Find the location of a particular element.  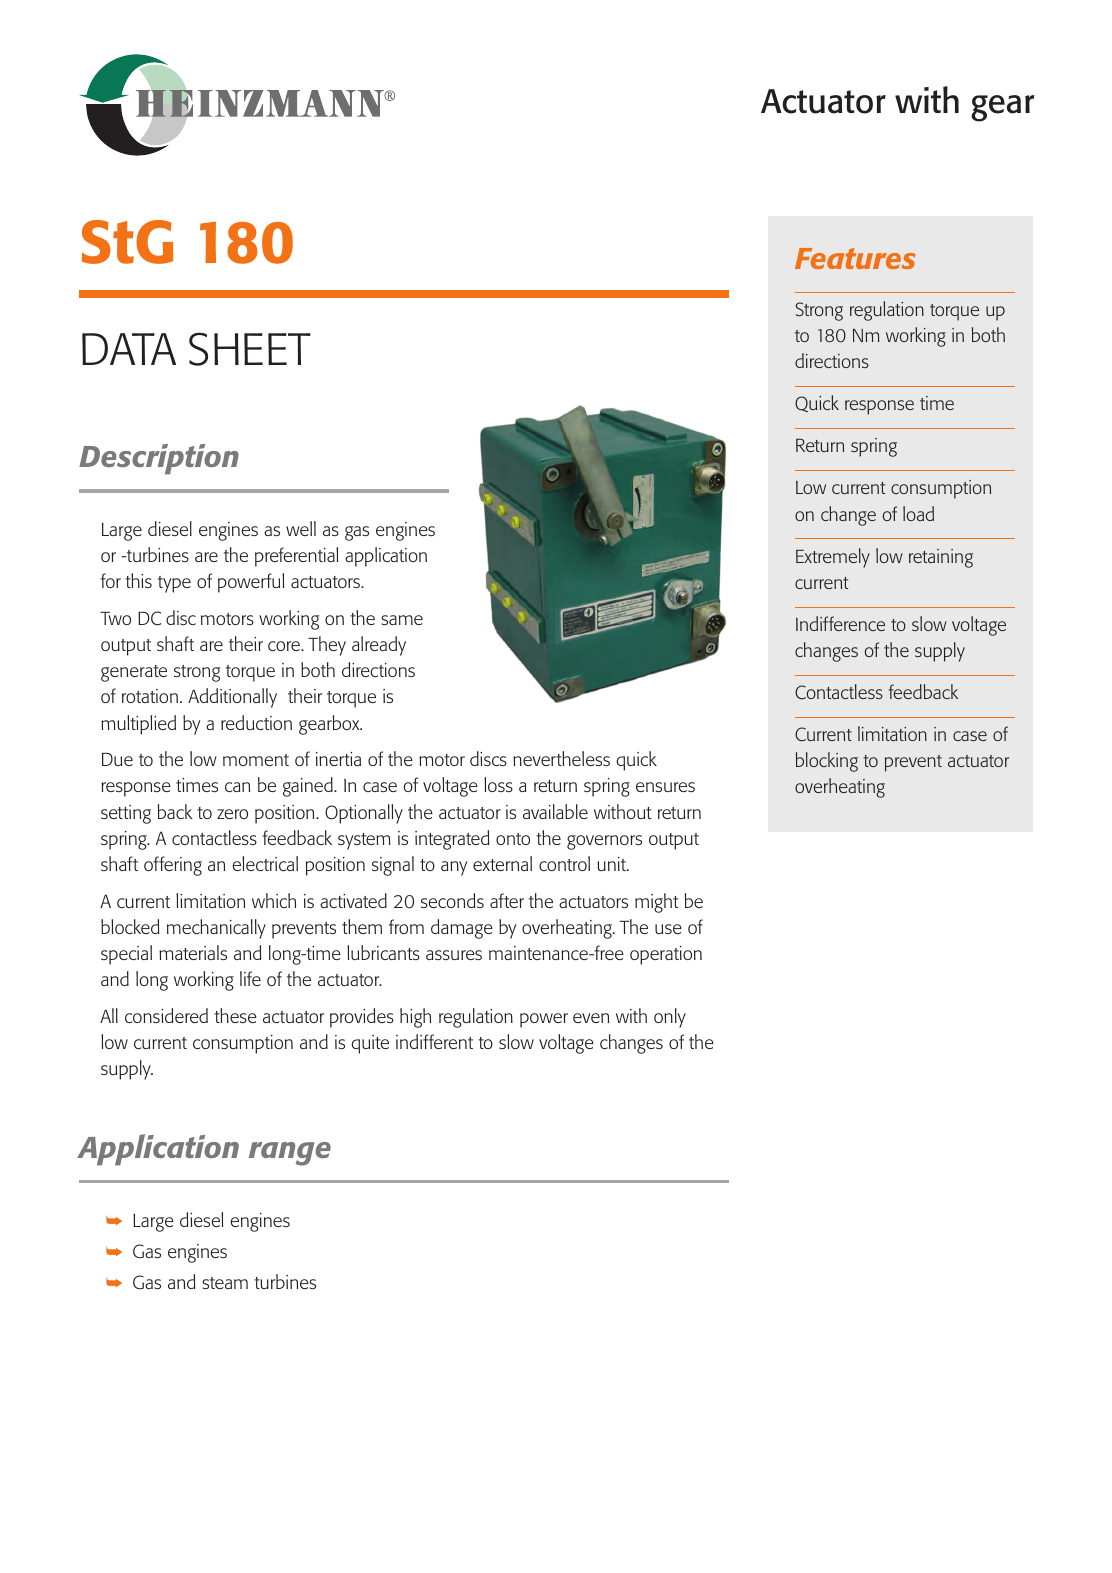

range is located at coordinates (290, 1154).
